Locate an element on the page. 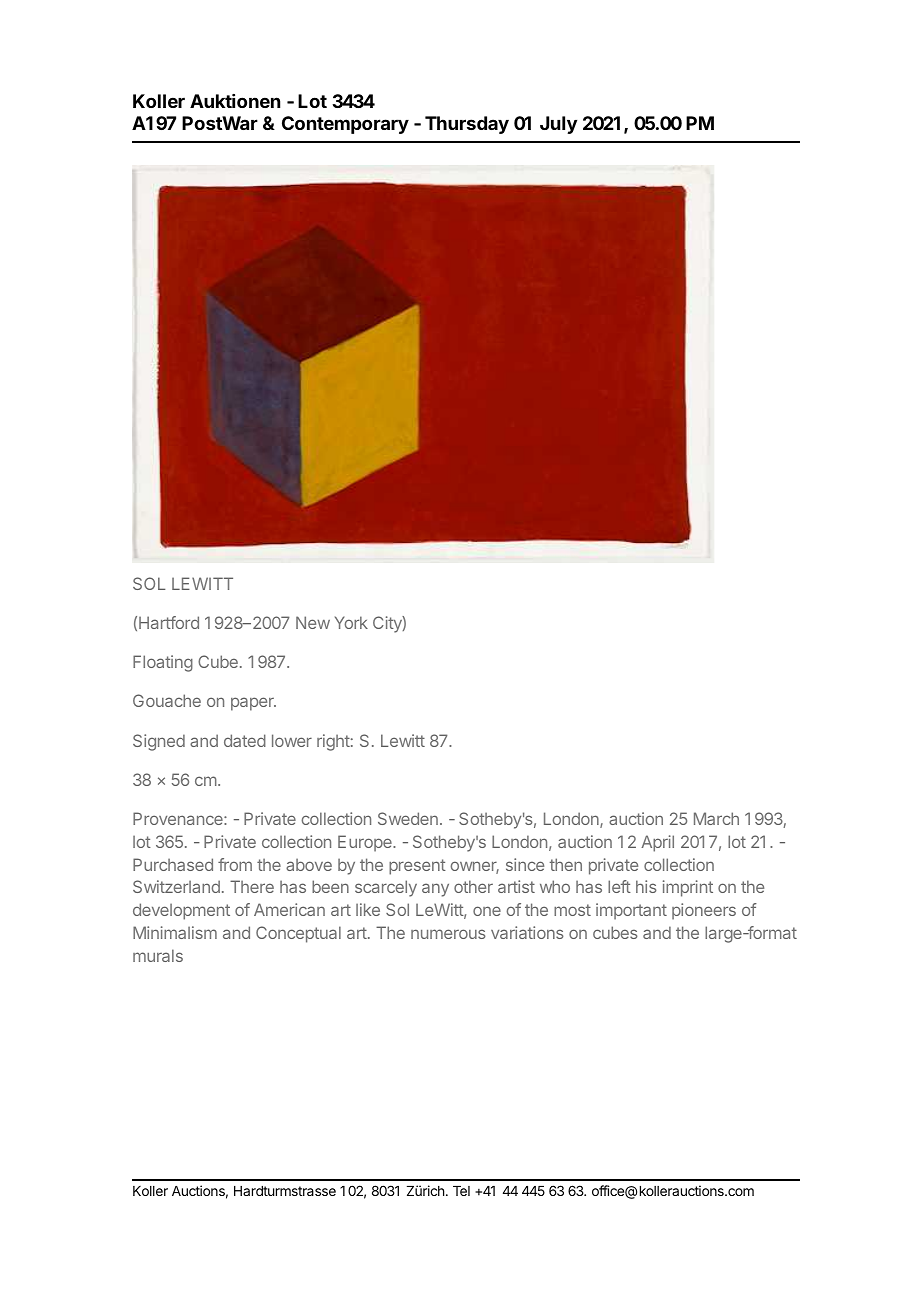 The height and width of the image is (1308, 924). July is located at coordinates (558, 125).
